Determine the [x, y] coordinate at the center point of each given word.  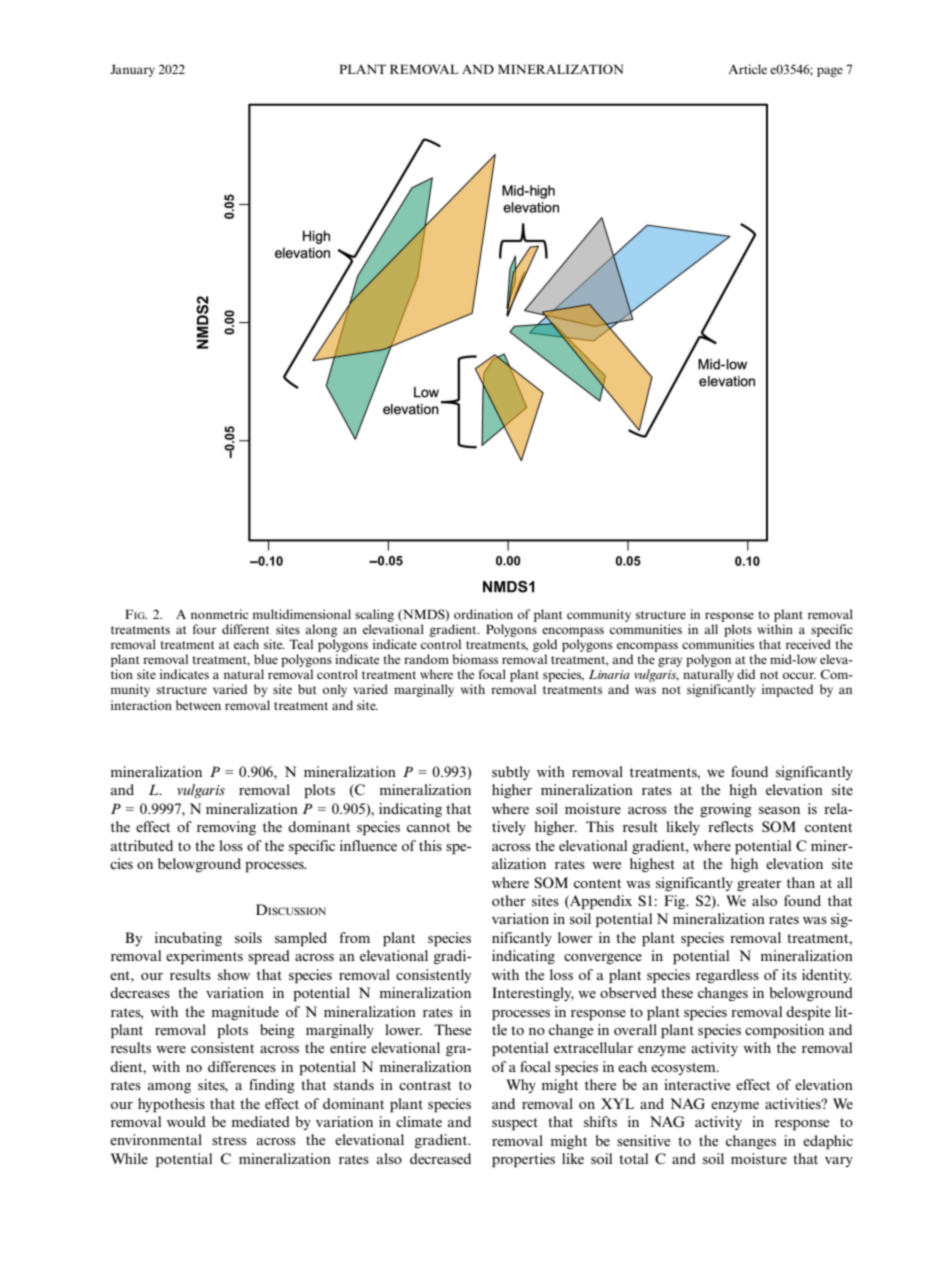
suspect [515, 1124]
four [205, 629]
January [132, 70]
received [808, 644]
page [830, 72]
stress [229, 1140]
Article [747, 69]
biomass [475, 659]
